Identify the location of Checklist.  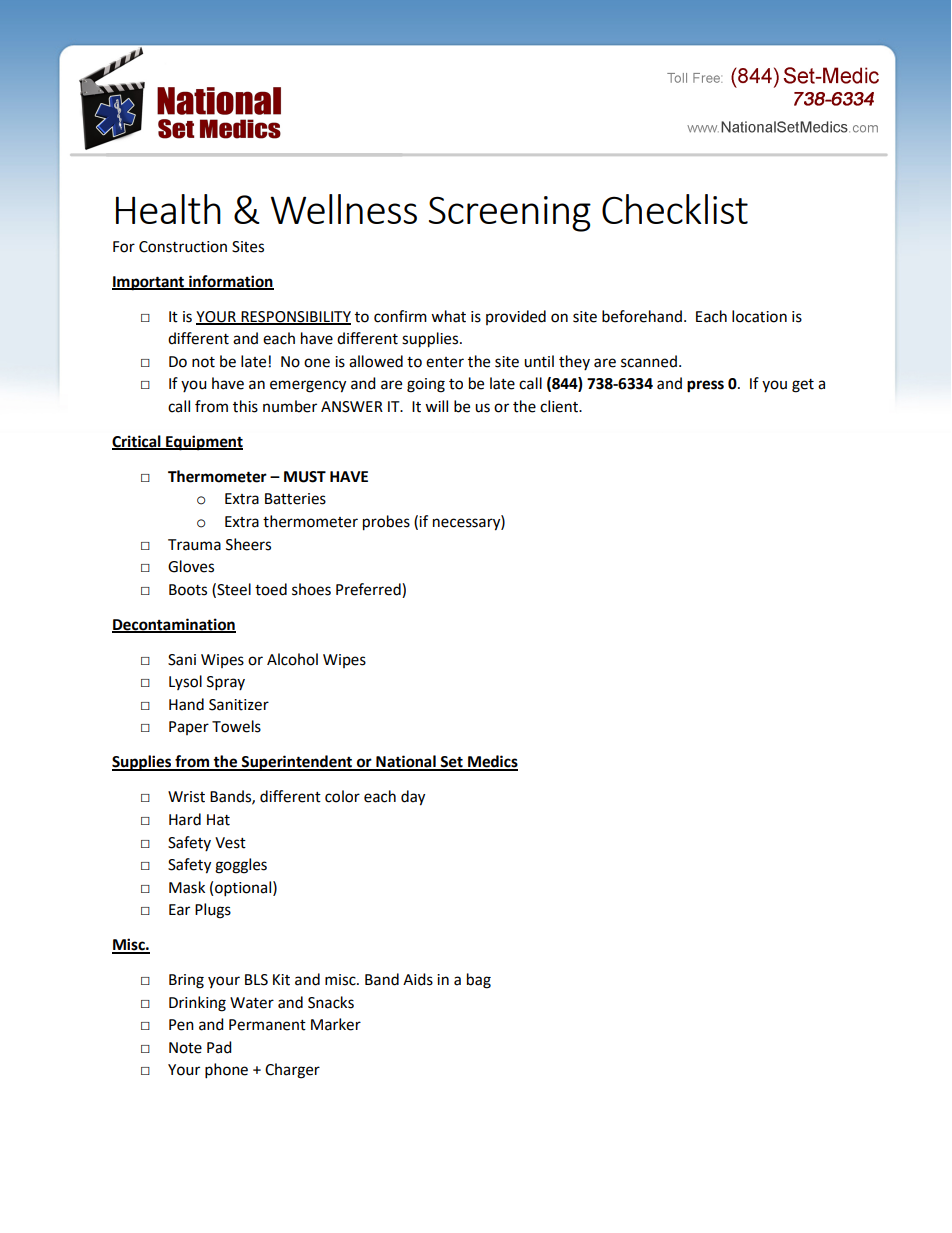
(675, 209).
